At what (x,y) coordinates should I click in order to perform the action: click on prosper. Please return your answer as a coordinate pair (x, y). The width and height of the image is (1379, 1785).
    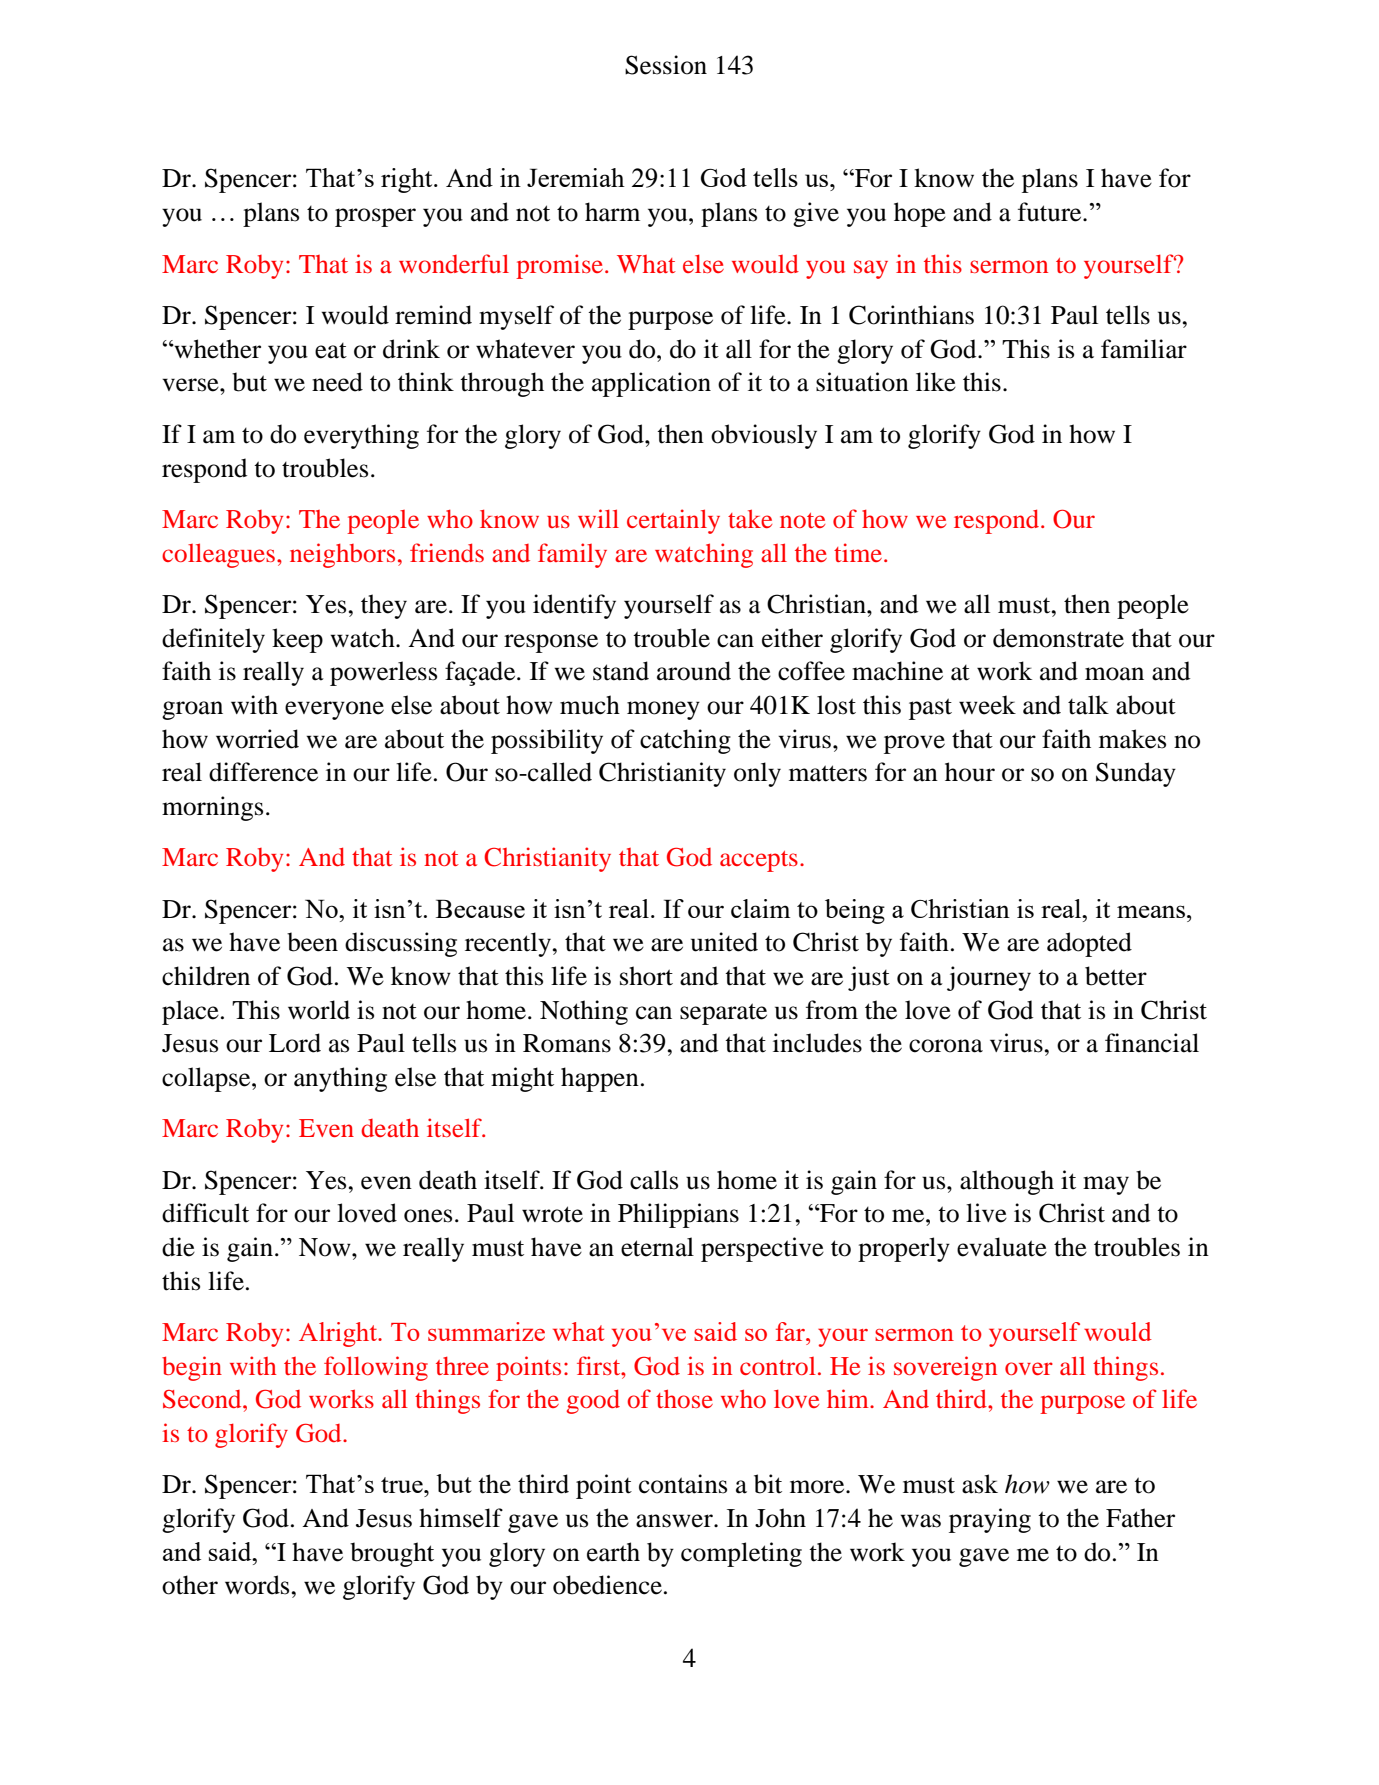
    Looking at the image, I should click on (375, 217).
